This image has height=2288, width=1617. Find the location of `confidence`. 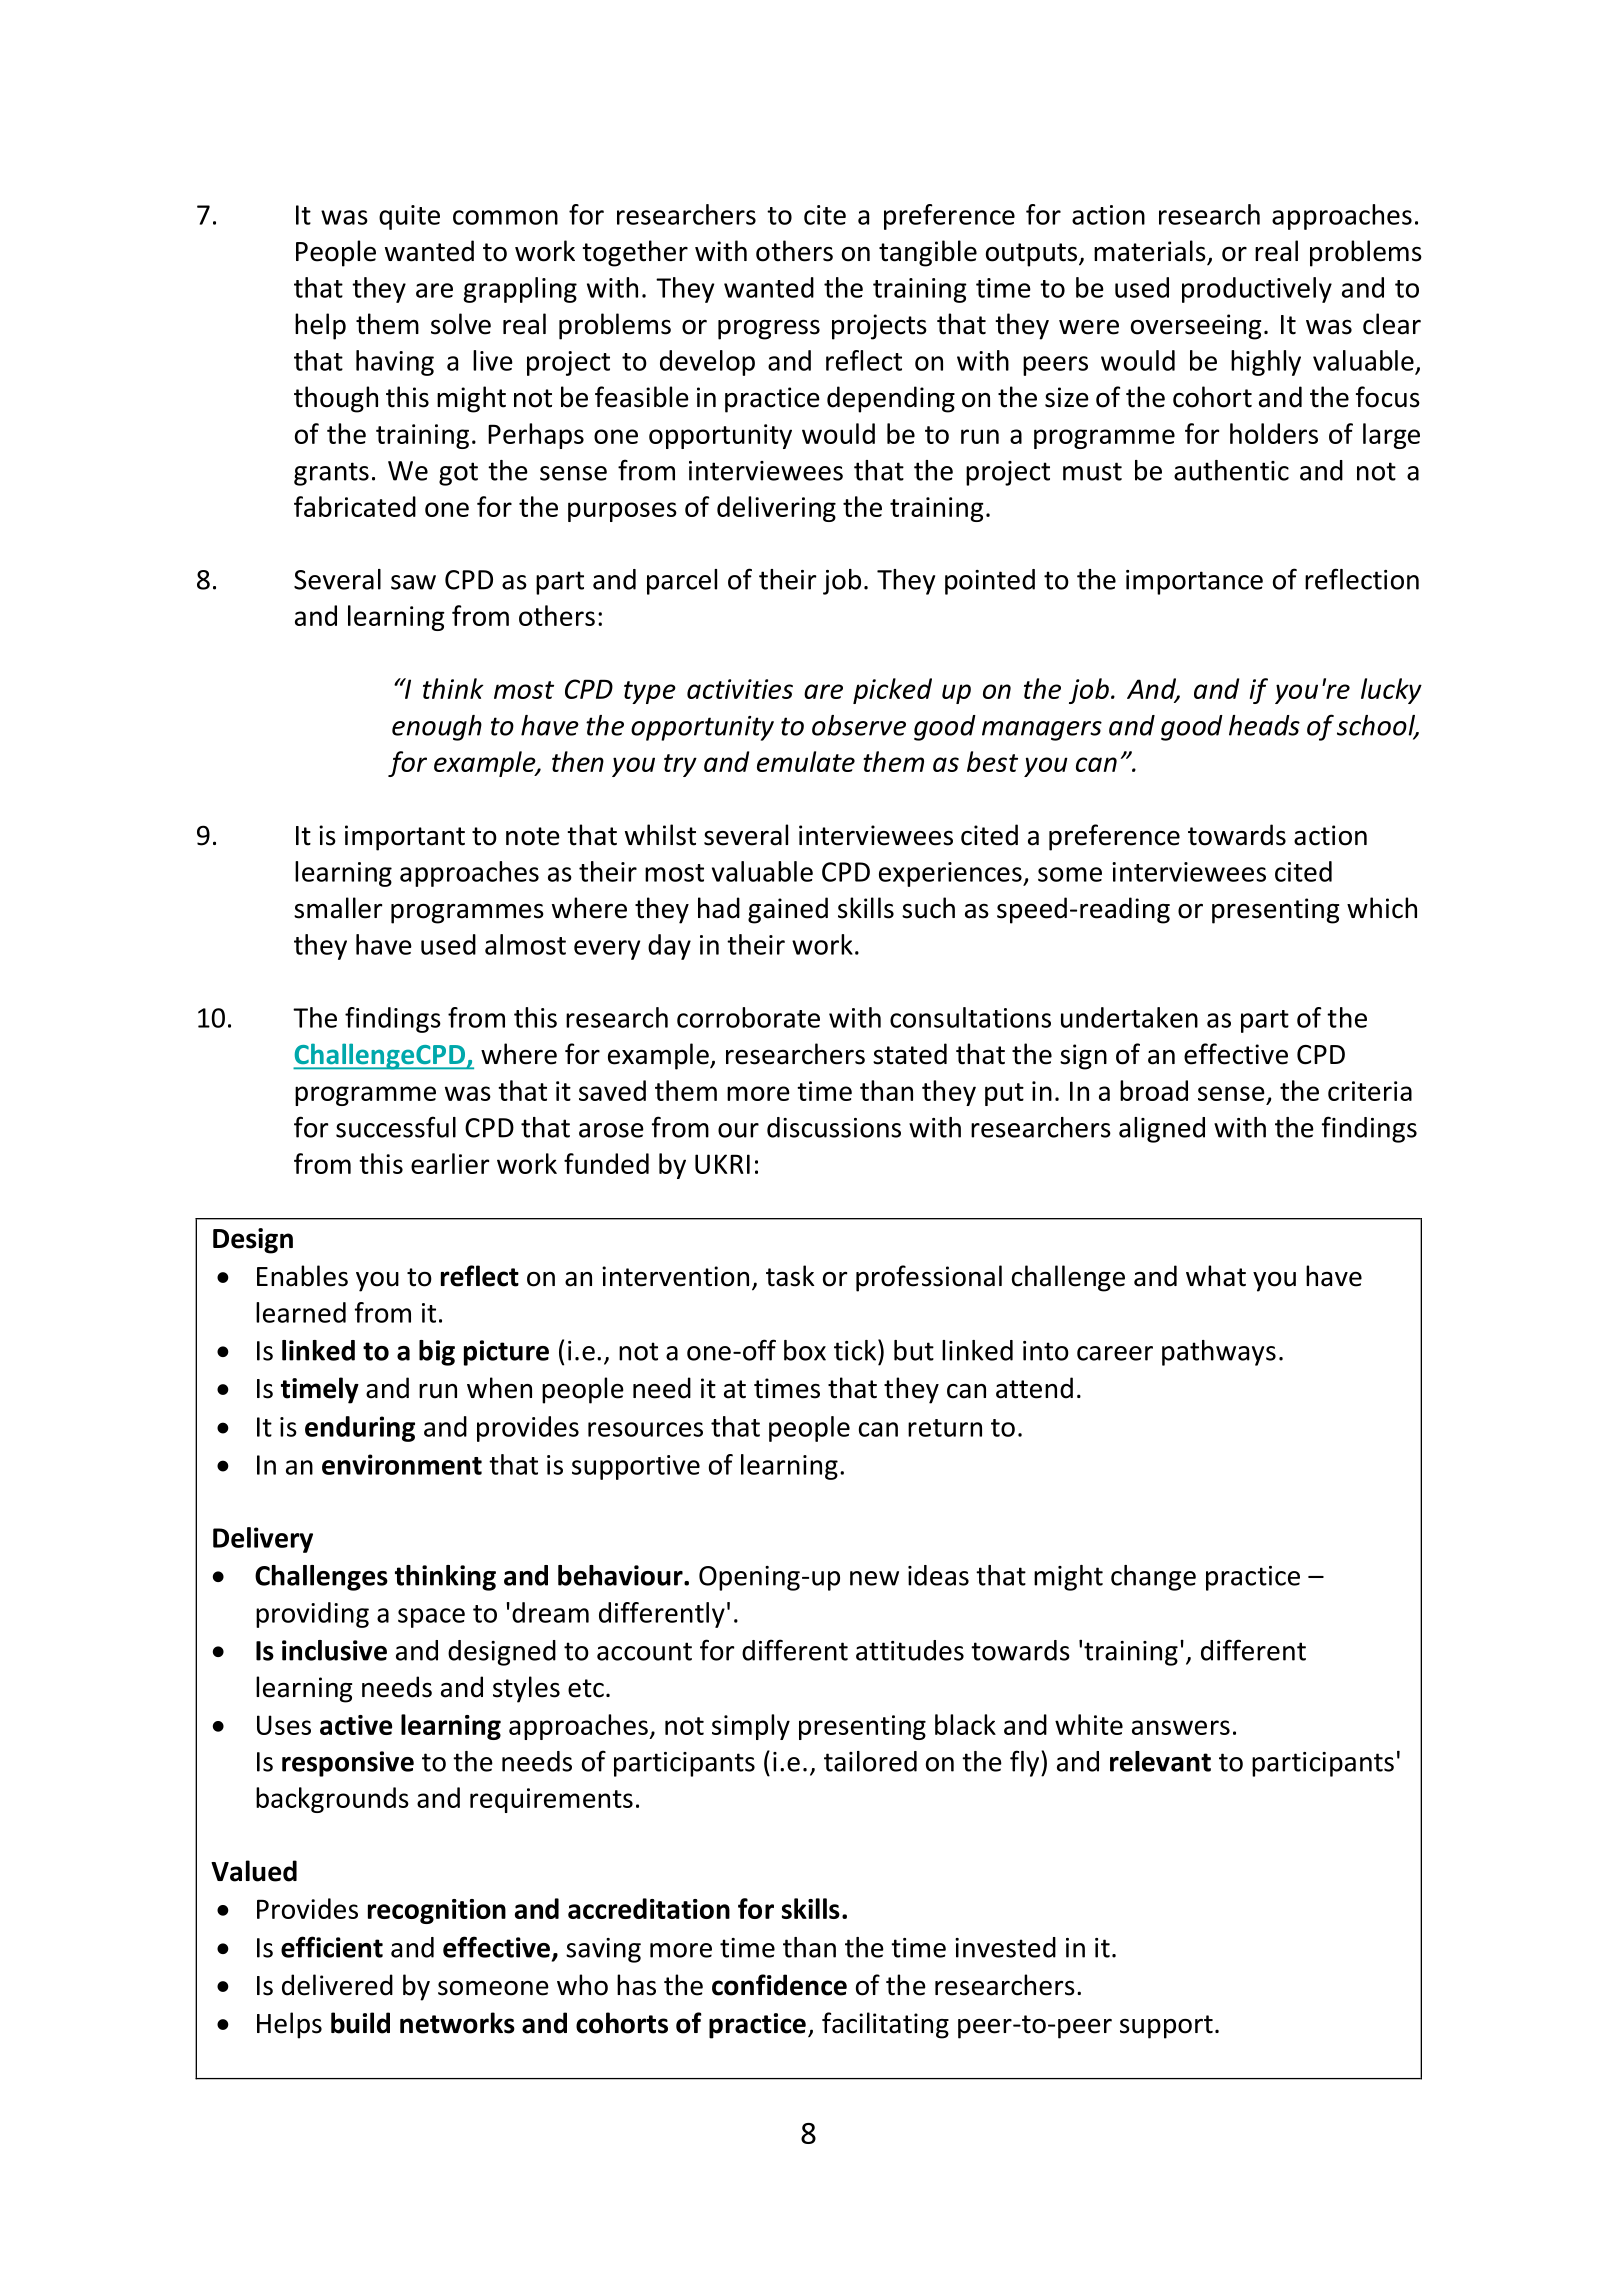

confidence is located at coordinates (779, 1985).
